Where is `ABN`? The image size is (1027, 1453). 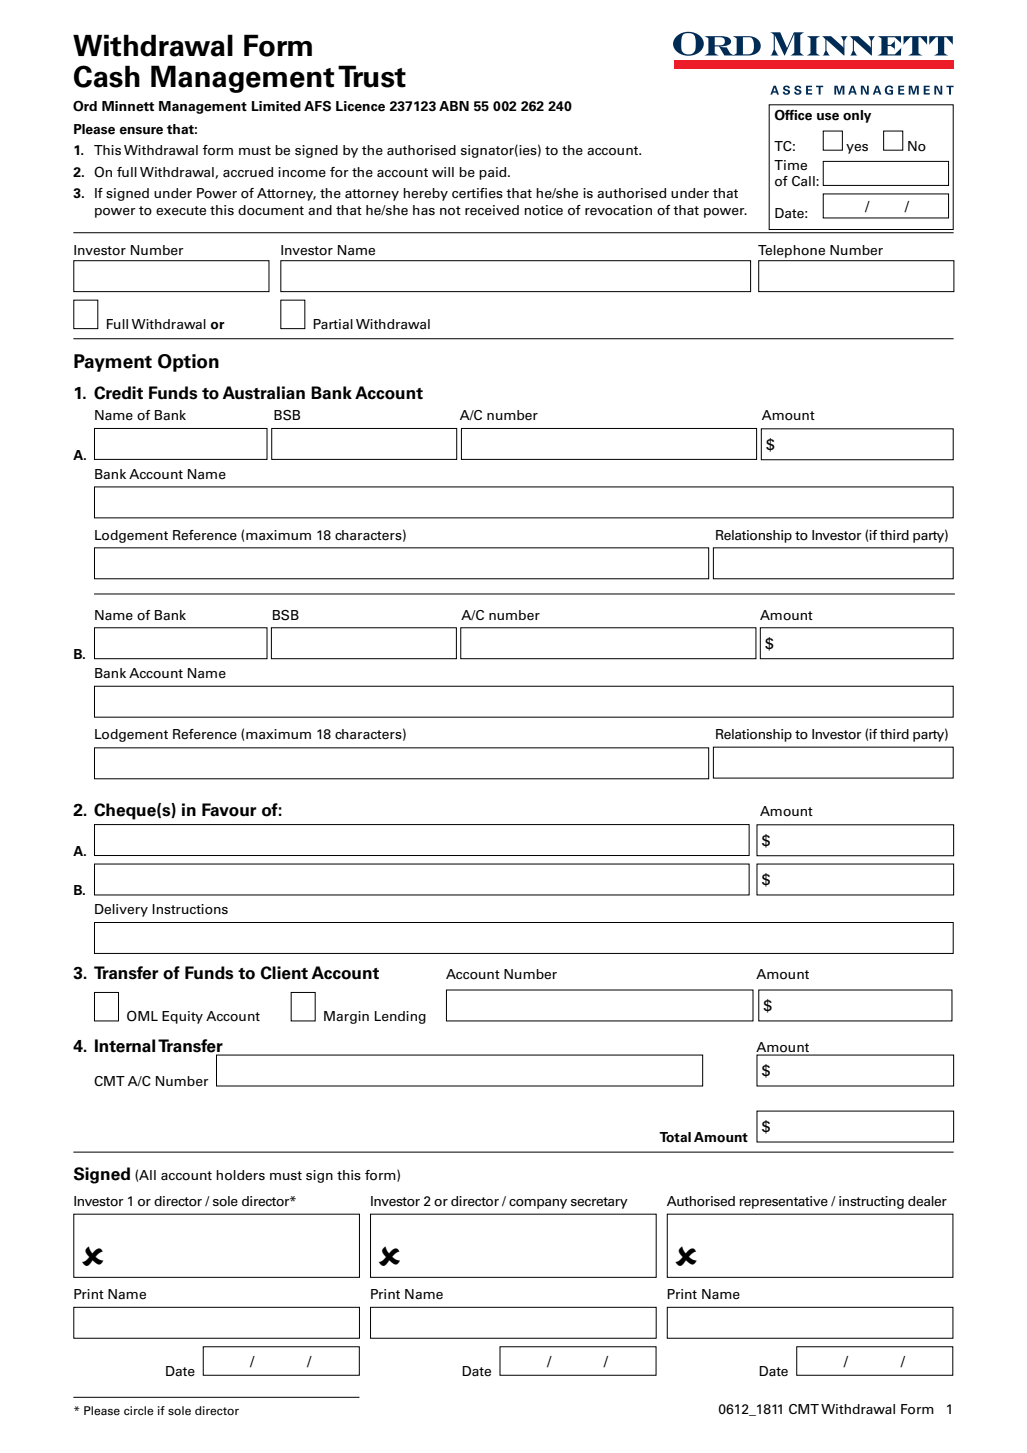
ABN is located at coordinates (454, 106).
